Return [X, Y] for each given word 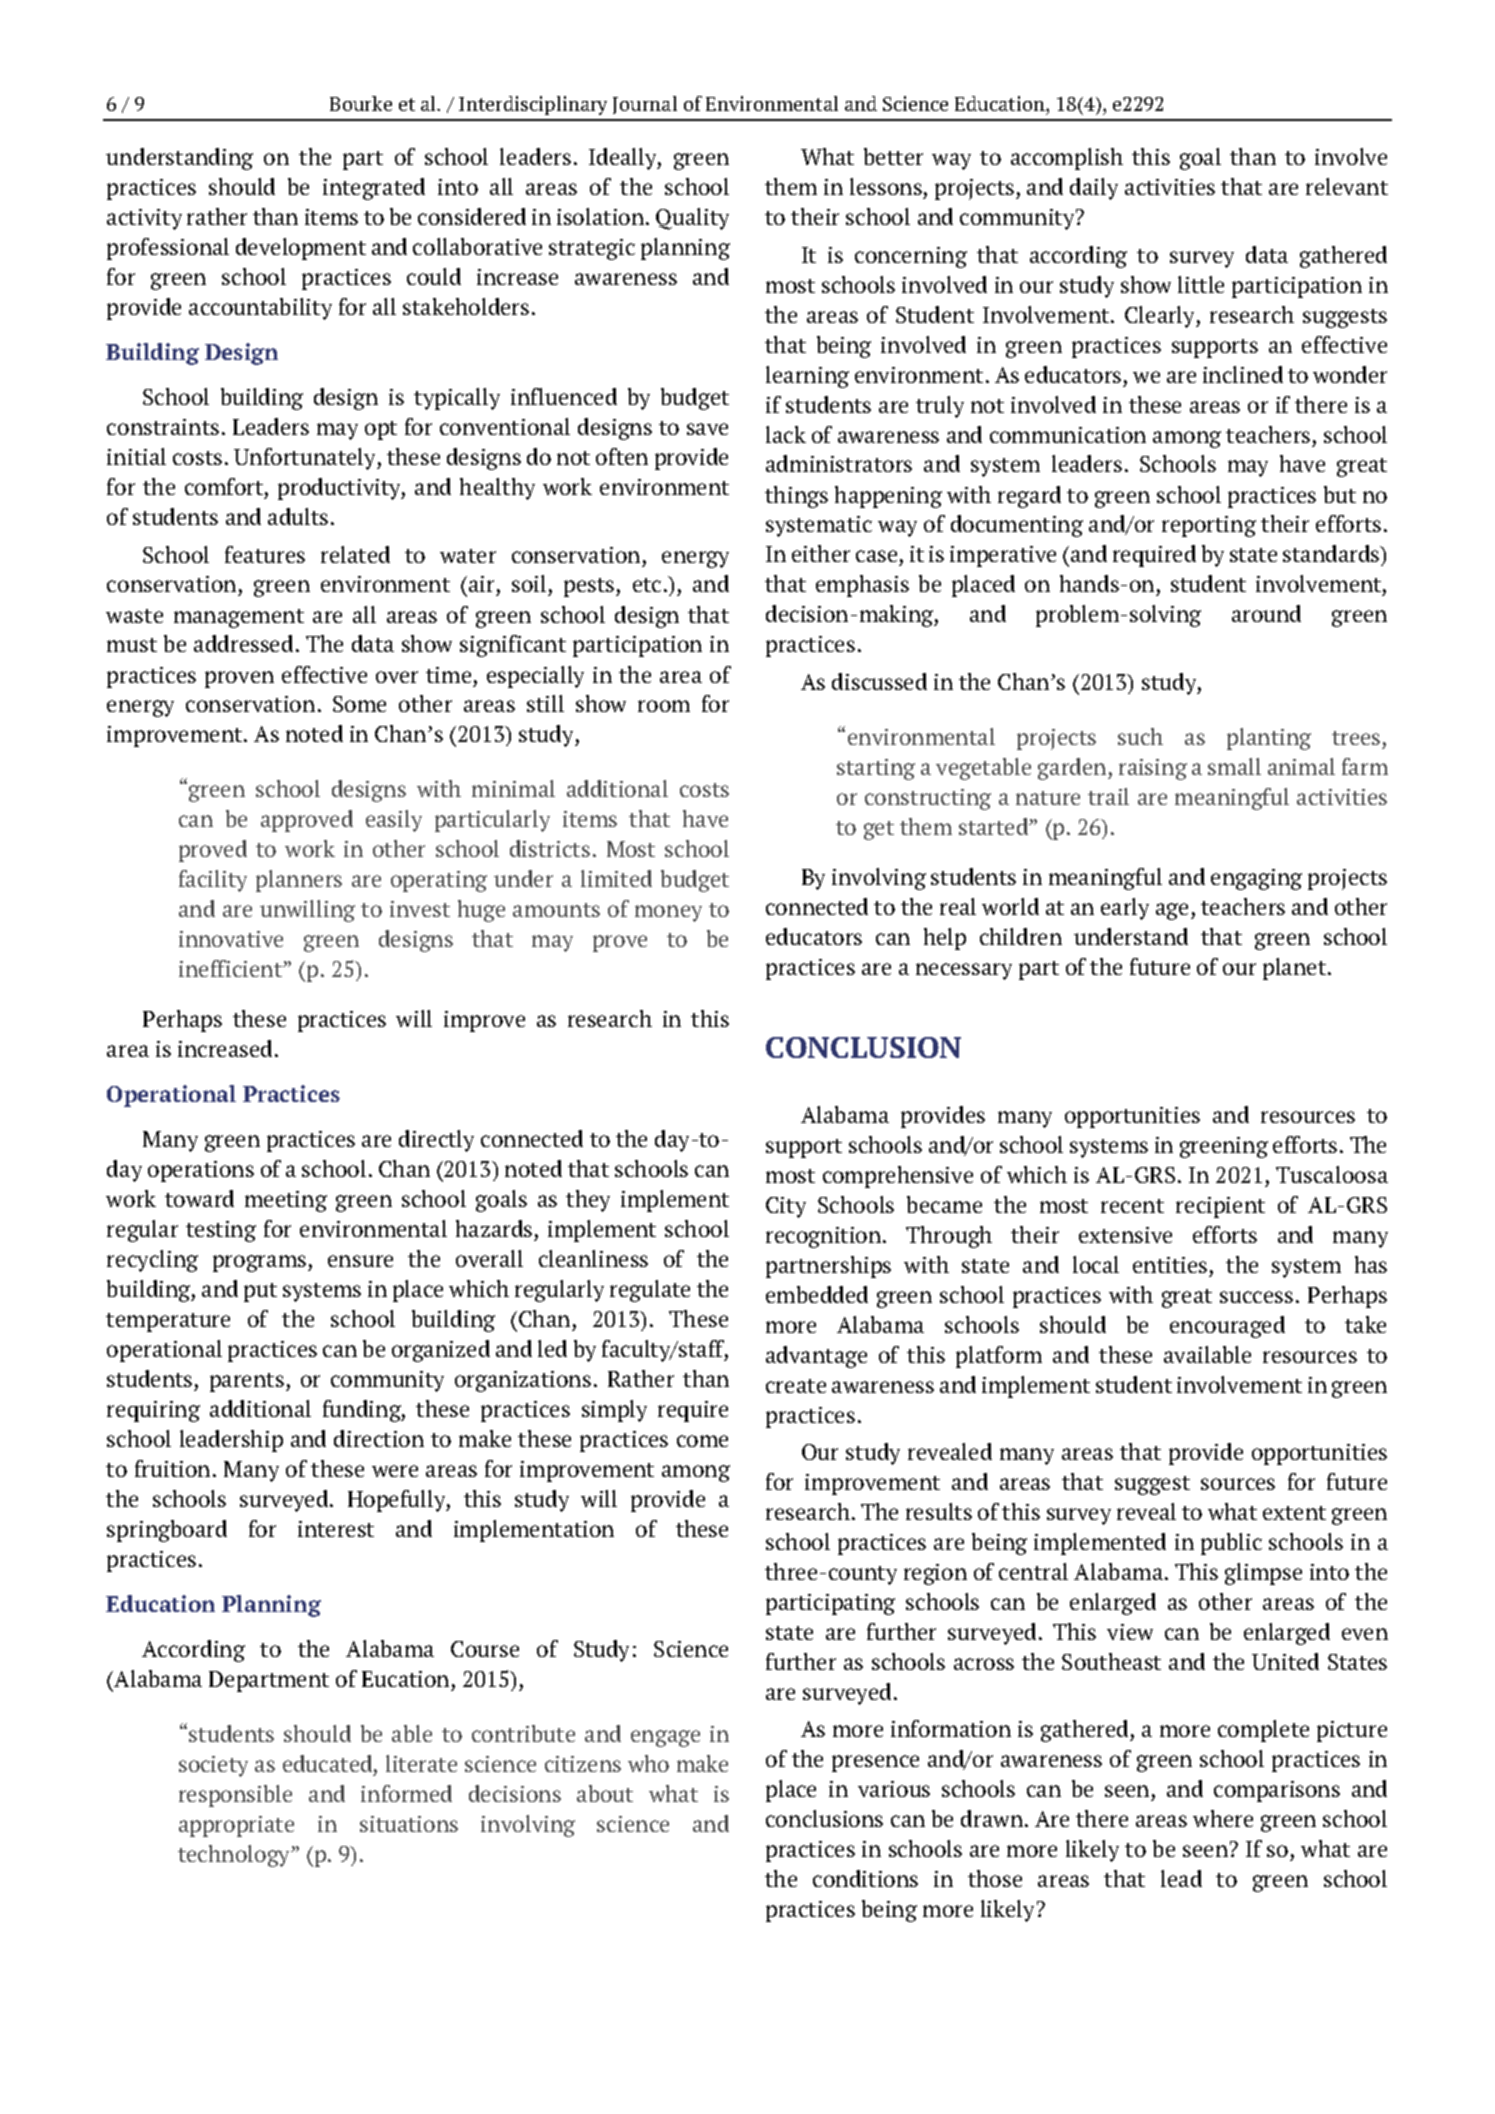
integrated [374, 189]
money [668, 913]
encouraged [1227, 1327]
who [648, 1763]
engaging [1256, 879]
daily [1094, 189]
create [796, 1386]
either [821, 553]
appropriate [236, 1826]
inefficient [232, 968]
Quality [692, 219]
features [265, 554]
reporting [1209, 526]
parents [247, 1382]
